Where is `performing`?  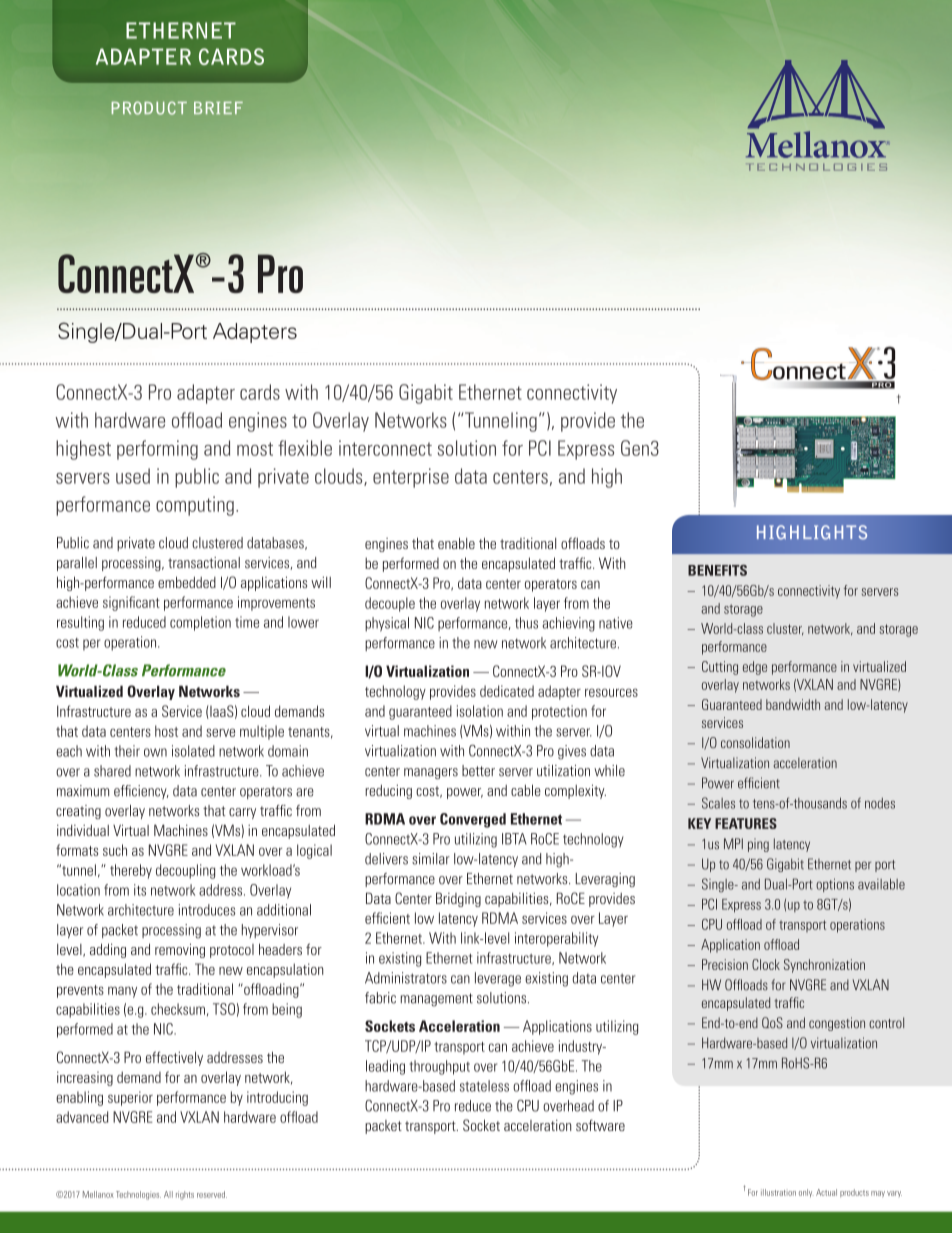
performing is located at coordinates (157, 450).
